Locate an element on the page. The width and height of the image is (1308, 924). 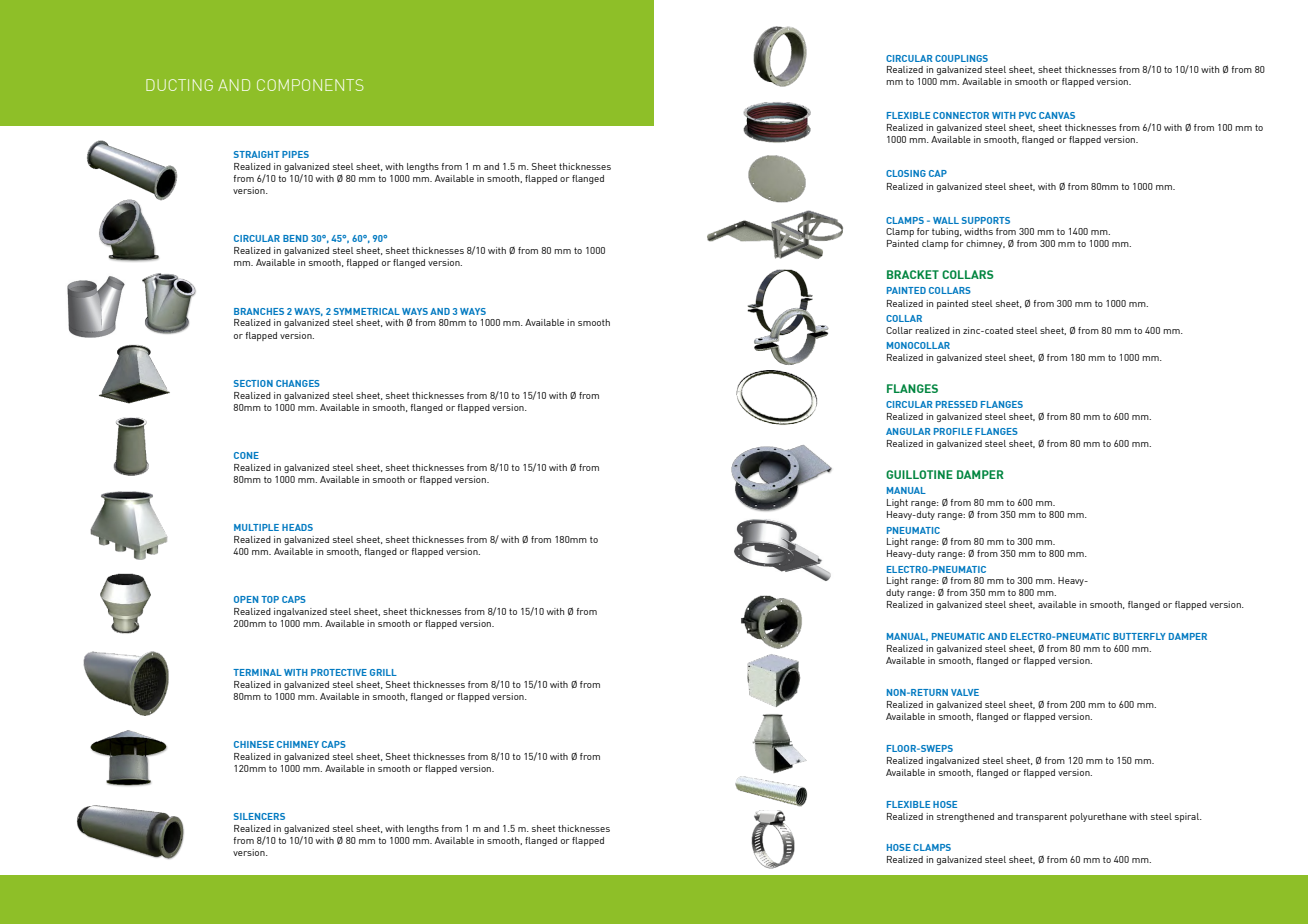
GUILLOTINE is located at coordinates (919, 474).
